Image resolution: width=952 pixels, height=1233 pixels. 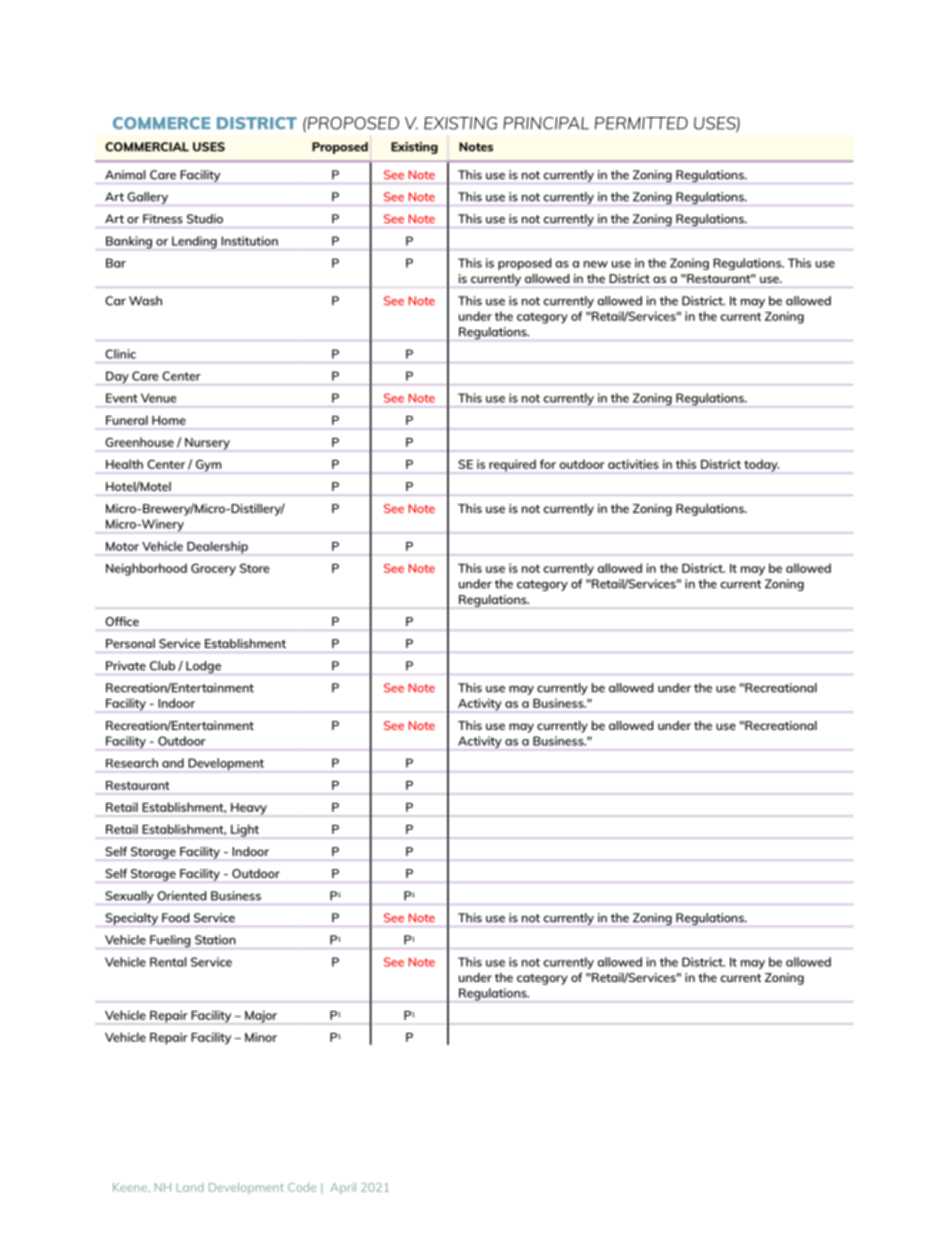 What do you see at coordinates (254, 568) in the screenshot?
I see `Store` at bounding box center [254, 568].
